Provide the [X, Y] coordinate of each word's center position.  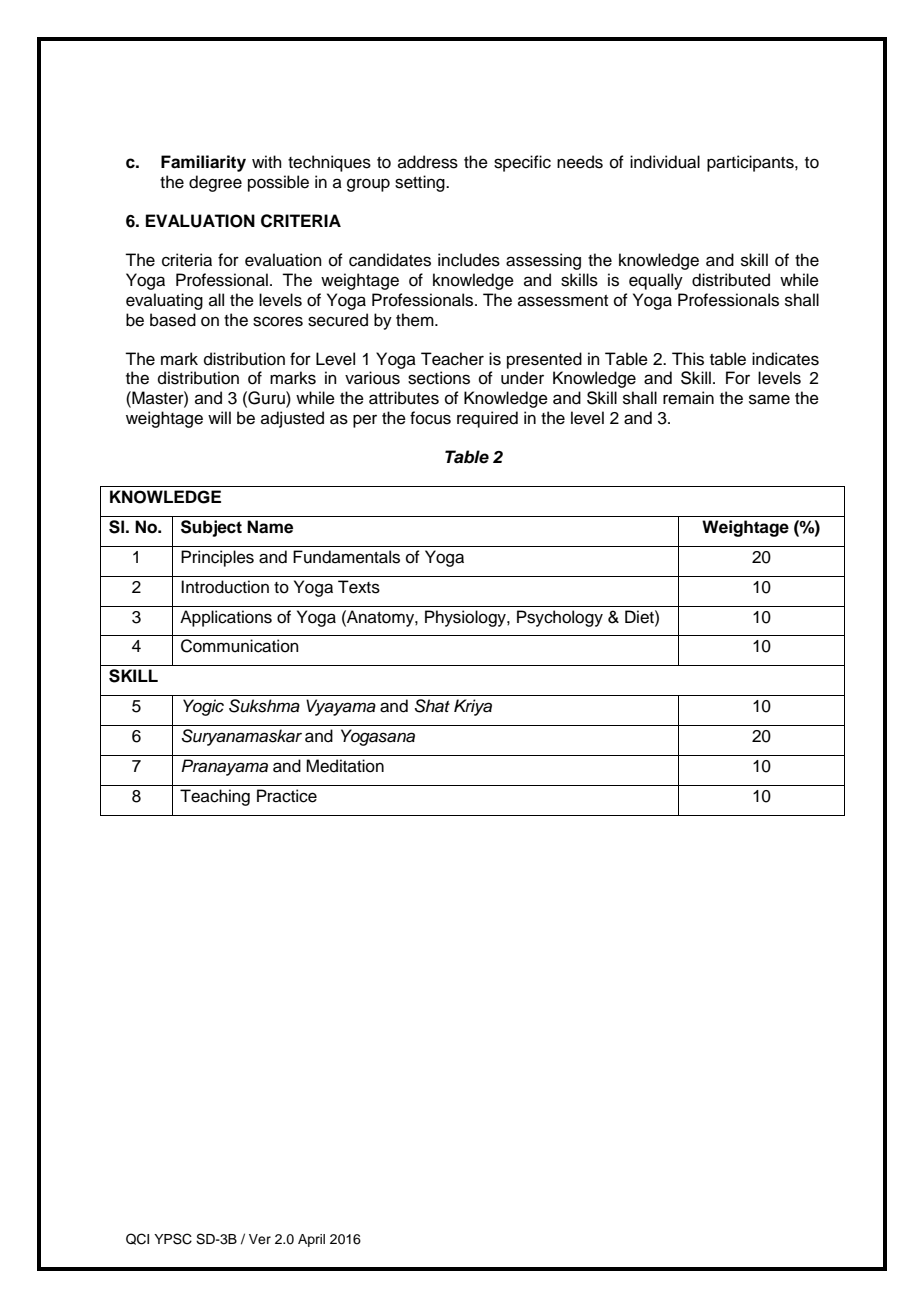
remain [688, 398]
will [219, 417]
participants [751, 163]
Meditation [345, 766]
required [487, 419]
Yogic [203, 707]
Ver [260, 1239]
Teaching [215, 797]
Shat [432, 706]
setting [421, 183]
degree [215, 183]
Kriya [473, 707]
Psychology [560, 618]
